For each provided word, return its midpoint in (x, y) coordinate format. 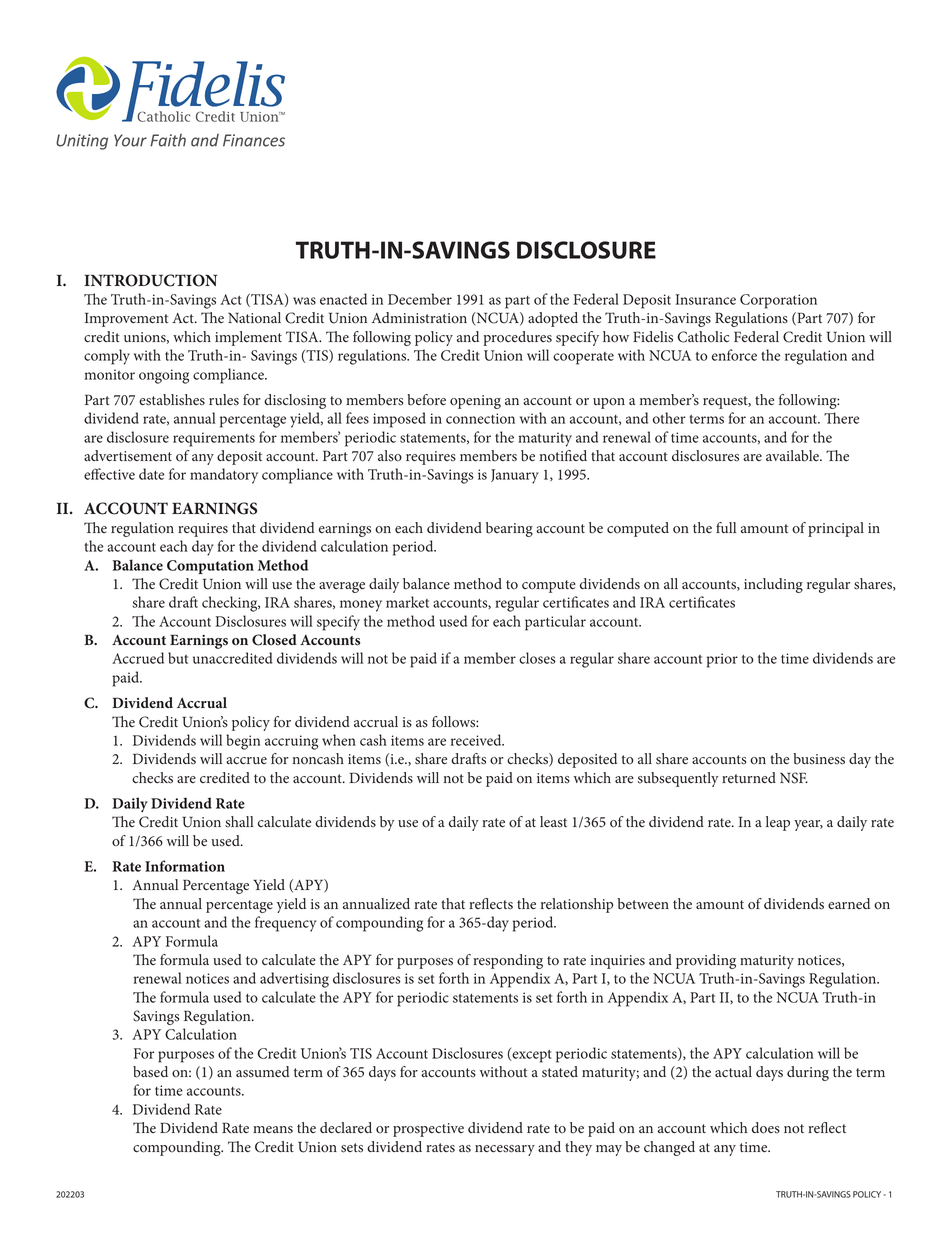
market (407, 602)
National (254, 318)
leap (778, 823)
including (773, 585)
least (553, 822)
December (420, 299)
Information (185, 866)
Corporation (778, 301)
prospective (428, 1130)
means (273, 1130)
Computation (210, 567)
